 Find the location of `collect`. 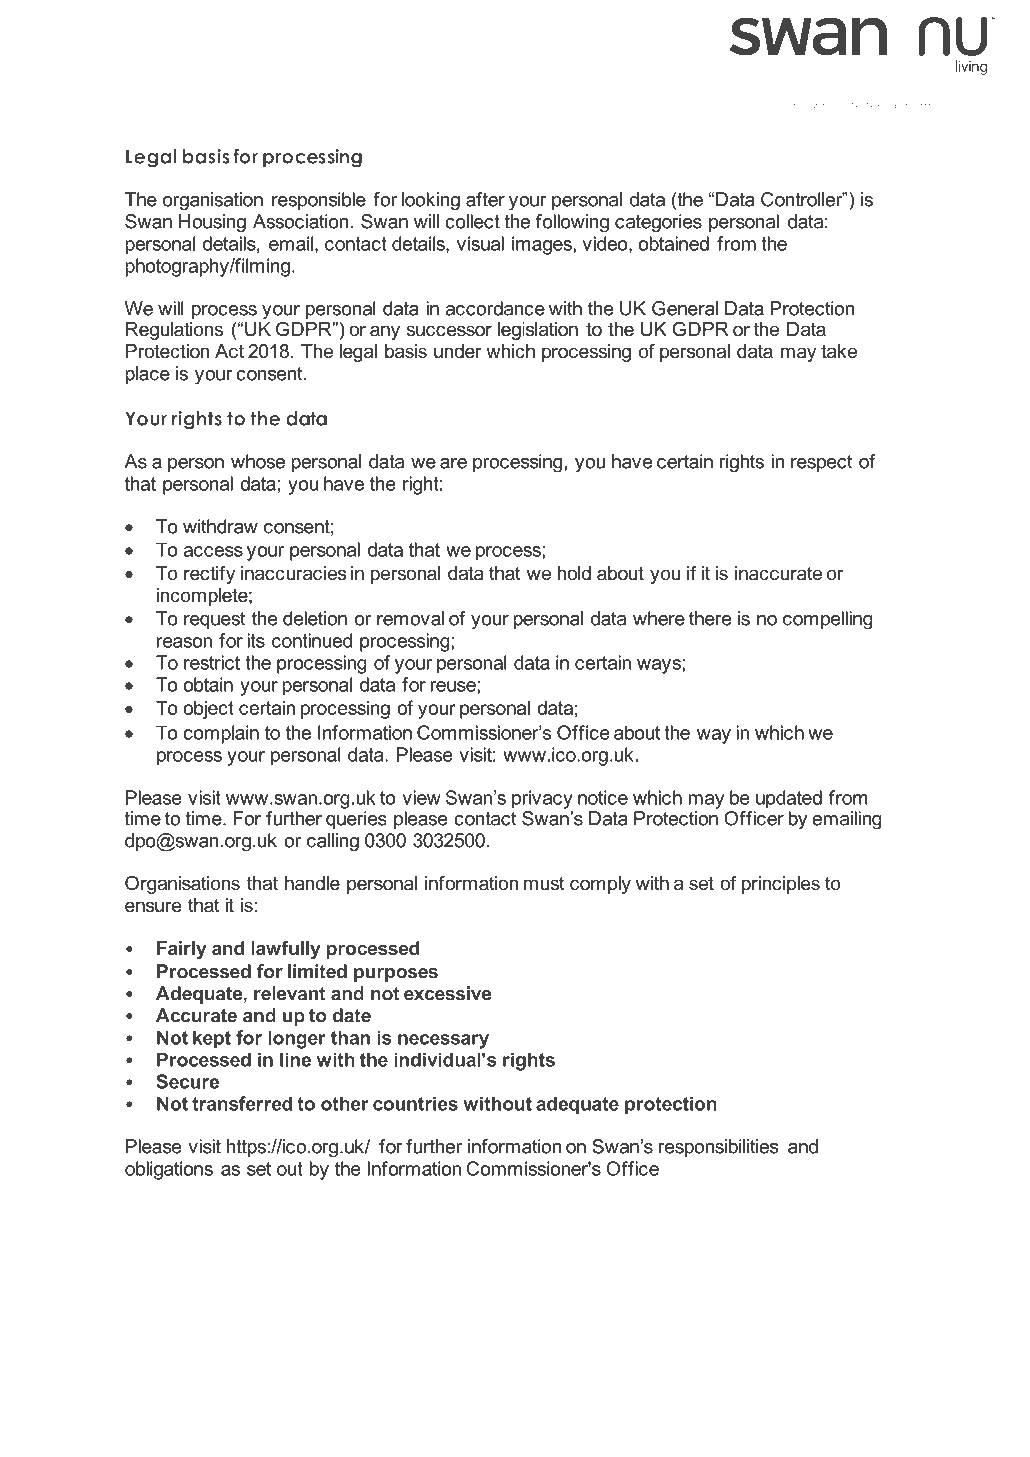

collect is located at coordinates (472, 221).
